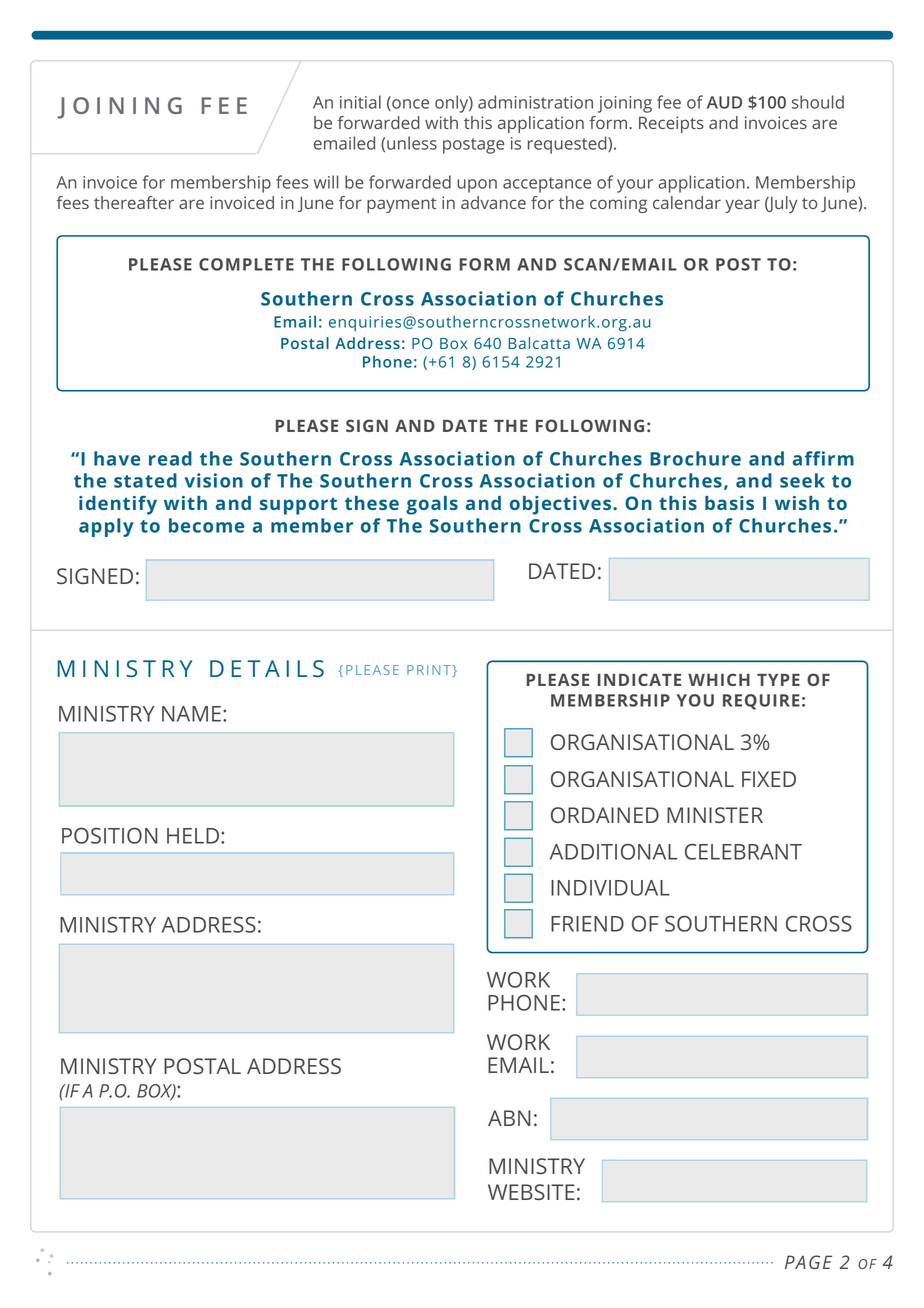 This screenshot has width=924, height=1308. What do you see at coordinates (719, 679) in the screenshot?
I see `WHICH` at bounding box center [719, 679].
